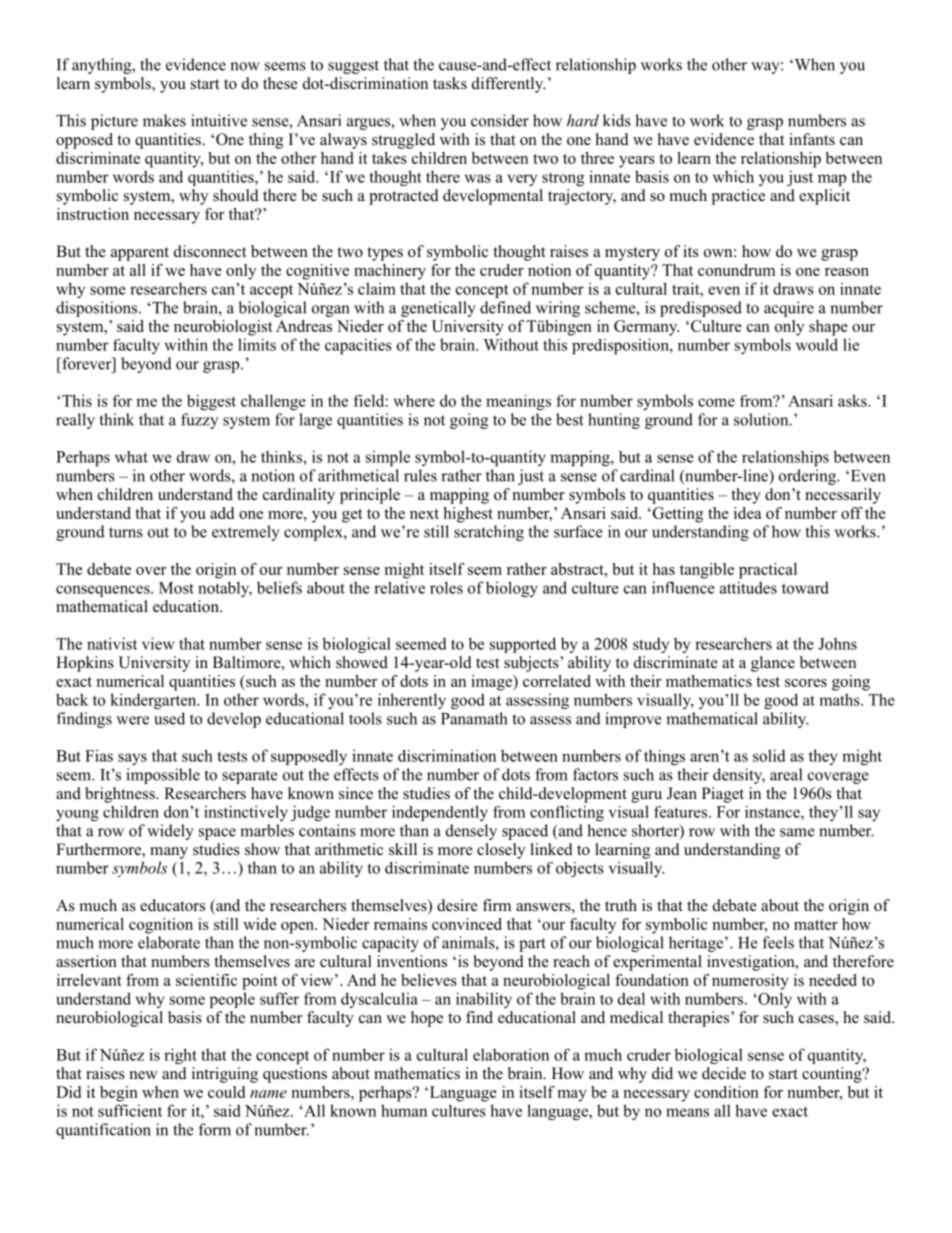  Describe the element at coordinates (130, 1110) in the page. I see `sufficient` at that location.
